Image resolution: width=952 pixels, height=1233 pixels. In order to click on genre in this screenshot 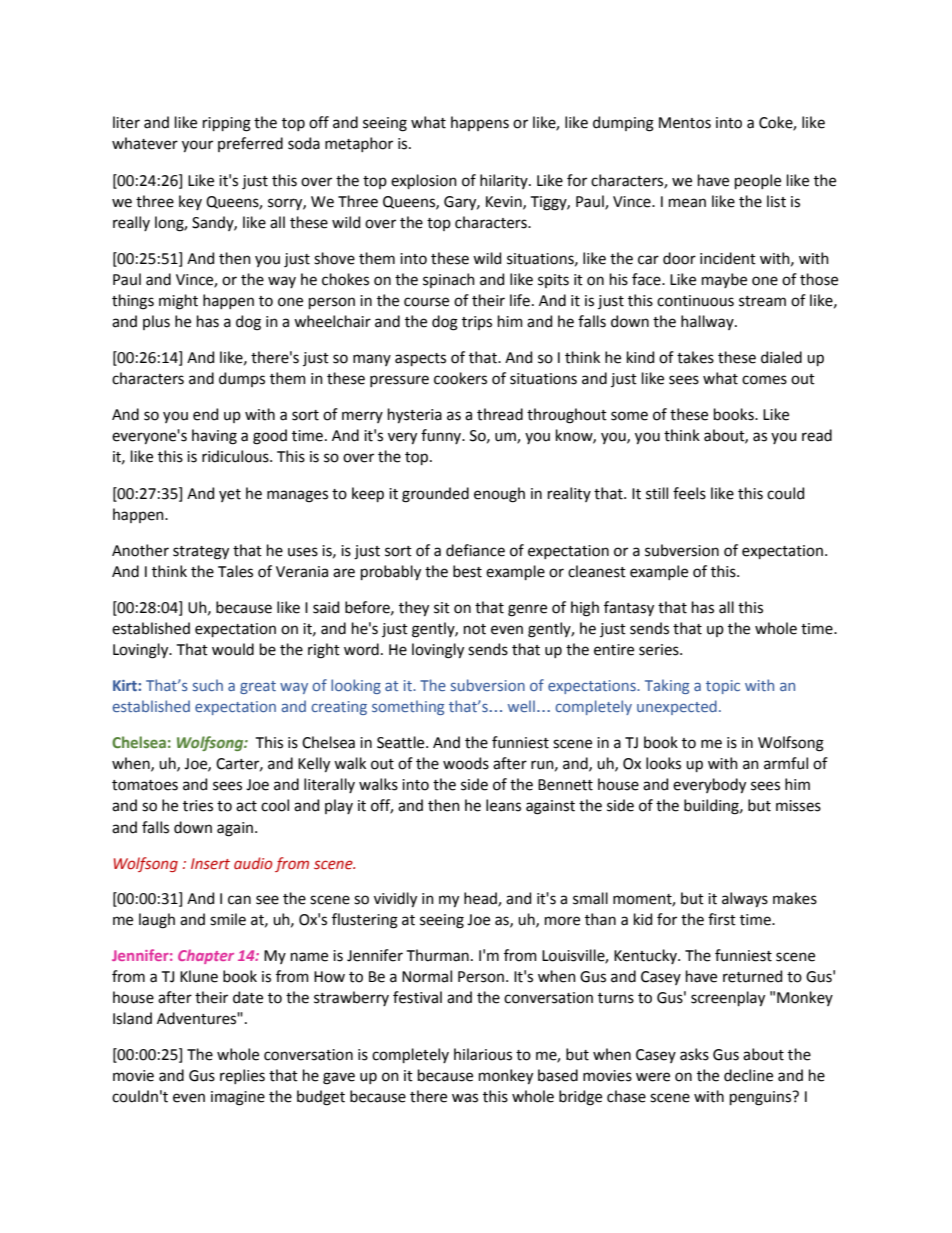, I will do `click(527, 610)`.
